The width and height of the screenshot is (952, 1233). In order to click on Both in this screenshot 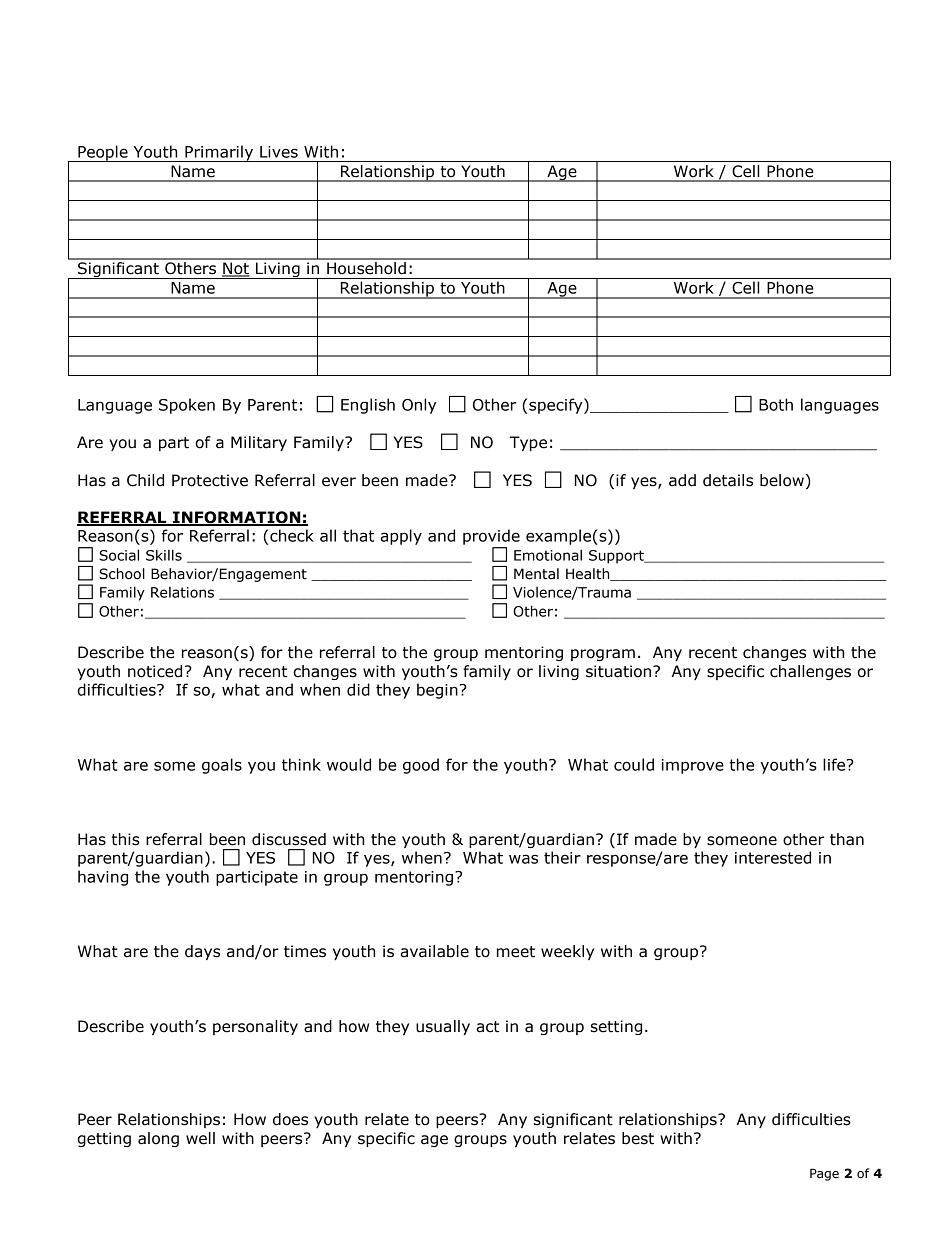, I will do `click(776, 404)`.
